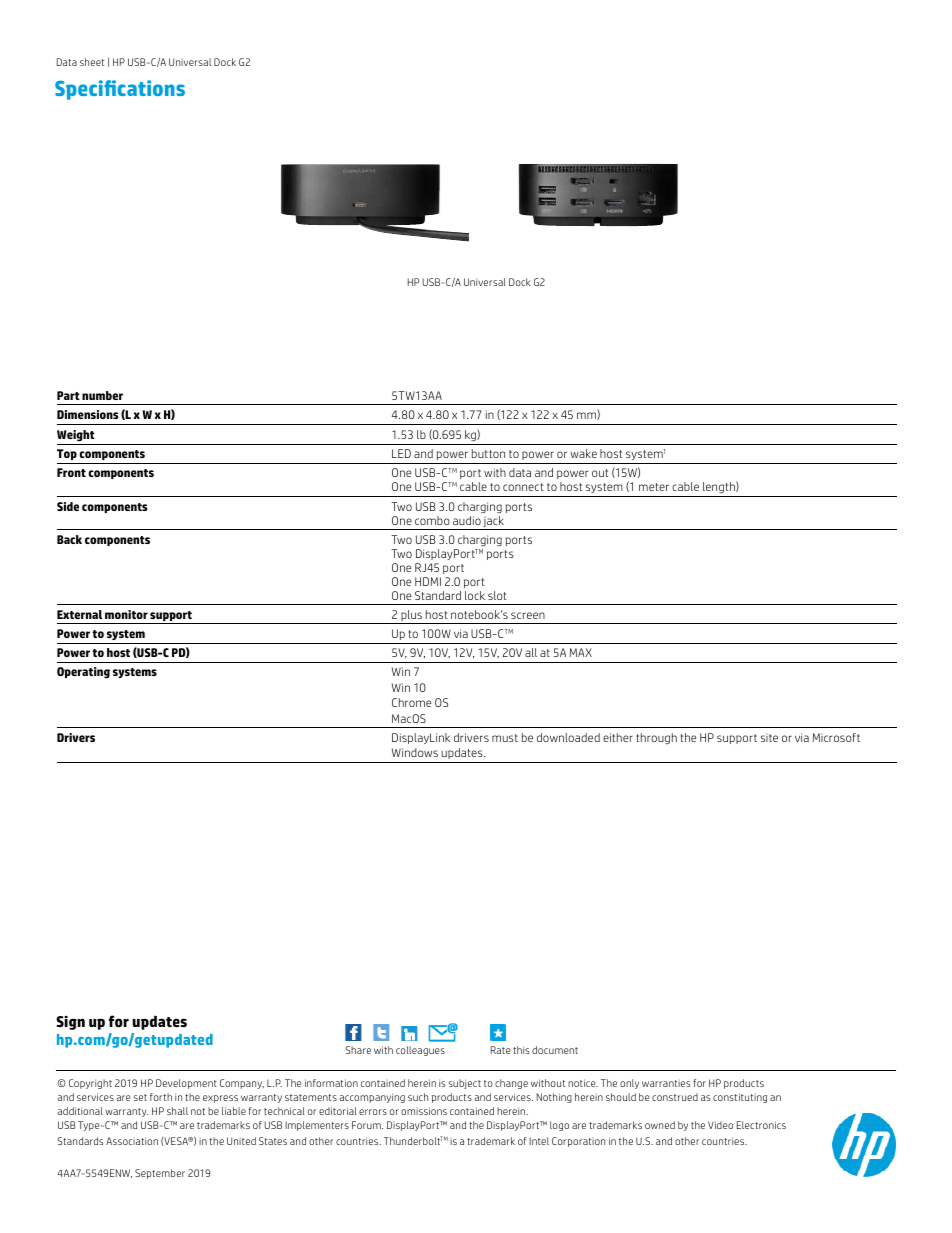  Describe the element at coordinates (83, 673) in the screenshot. I see `Operating` at that location.
